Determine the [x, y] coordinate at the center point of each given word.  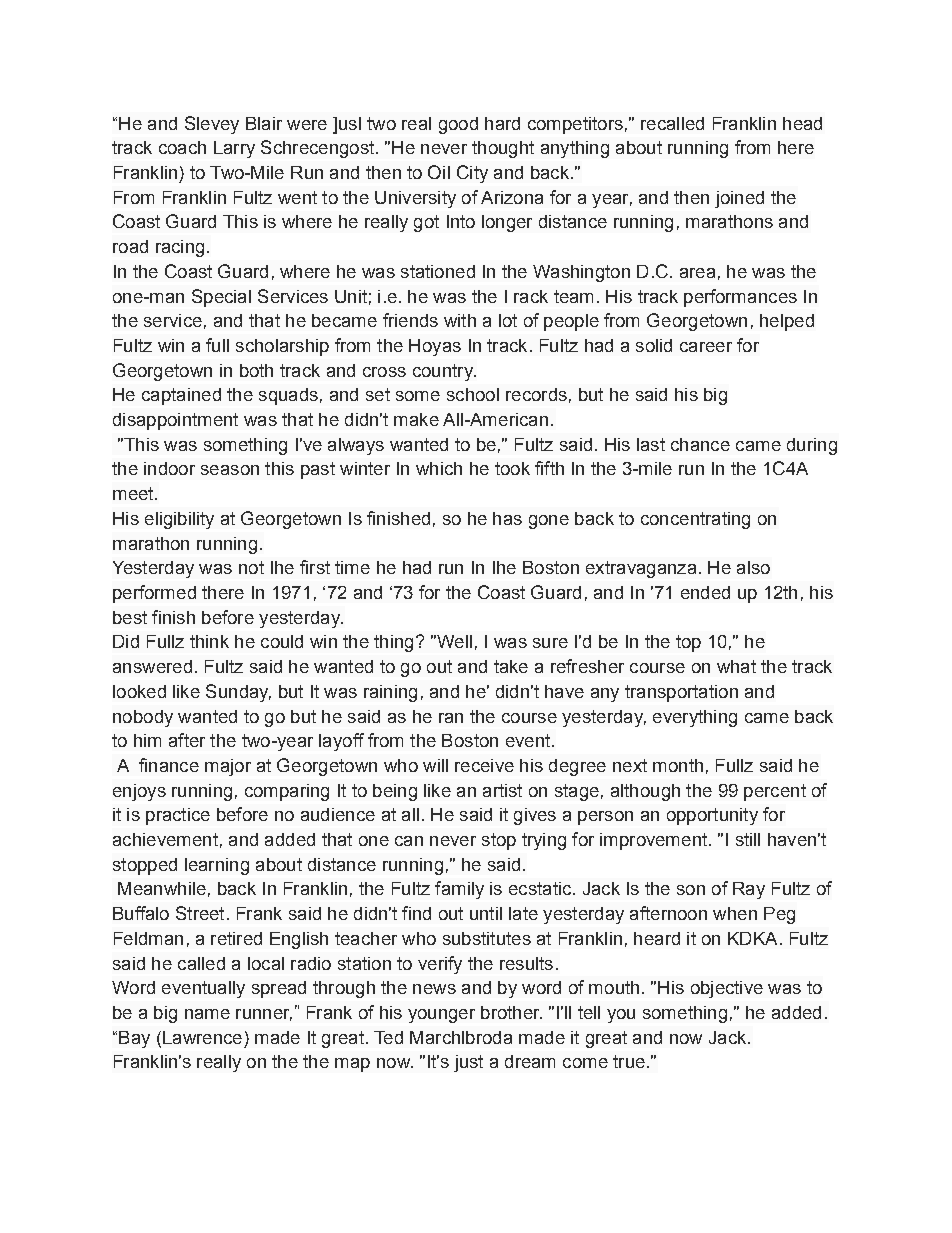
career [706, 347]
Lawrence [202, 1037]
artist [502, 790]
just [468, 1063]
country [444, 372]
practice [178, 816]
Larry [234, 149]
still [748, 839]
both [256, 370]
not [251, 567]
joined [739, 199]
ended [705, 592]
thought [503, 149]
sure [550, 643]
